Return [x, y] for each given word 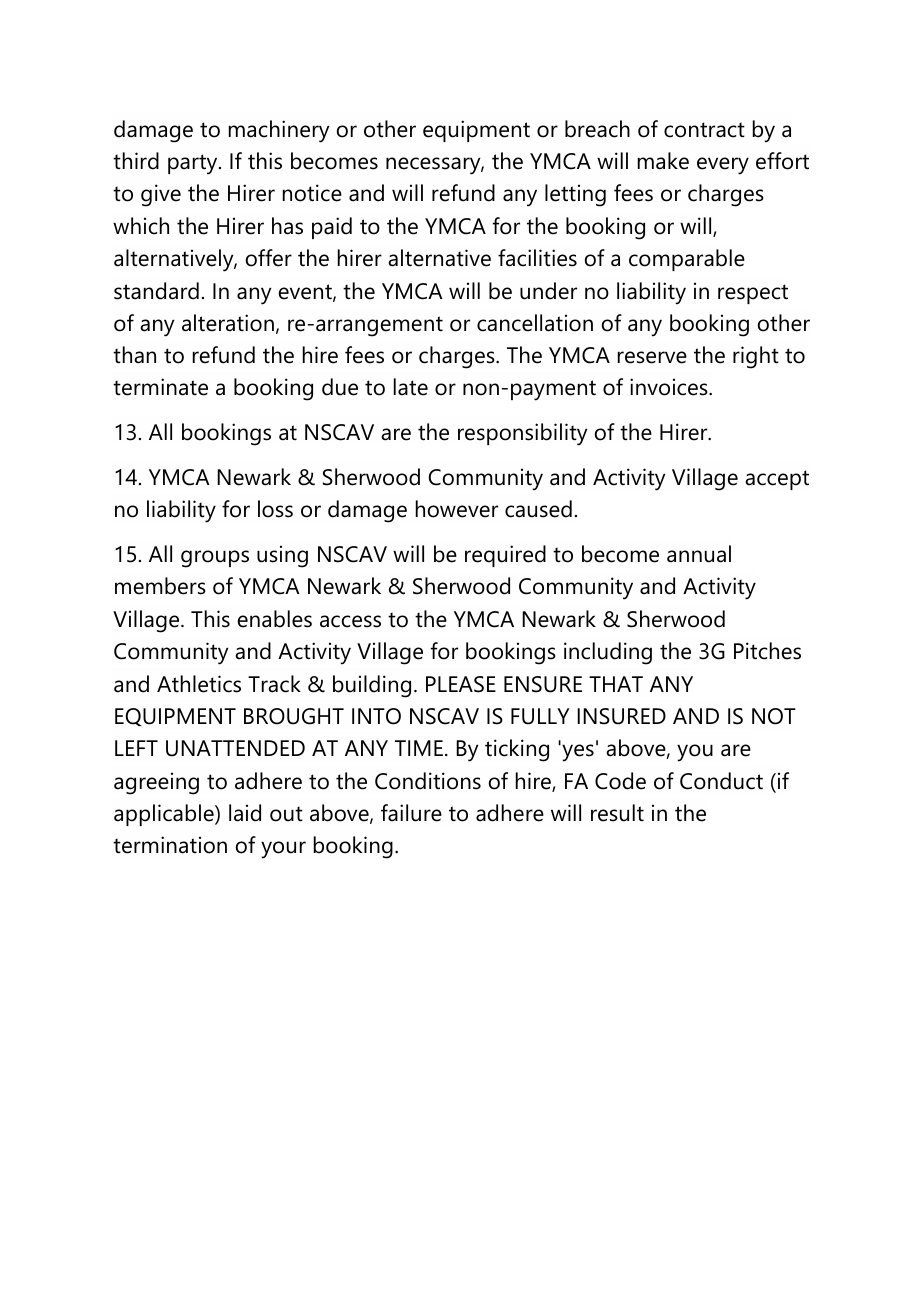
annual [699, 554]
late [411, 387]
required [505, 556]
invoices [670, 387]
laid [245, 813]
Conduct [721, 781]
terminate [160, 387]
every [723, 166]
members [160, 586]
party [194, 164]
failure [411, 813]
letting [575, 195]
